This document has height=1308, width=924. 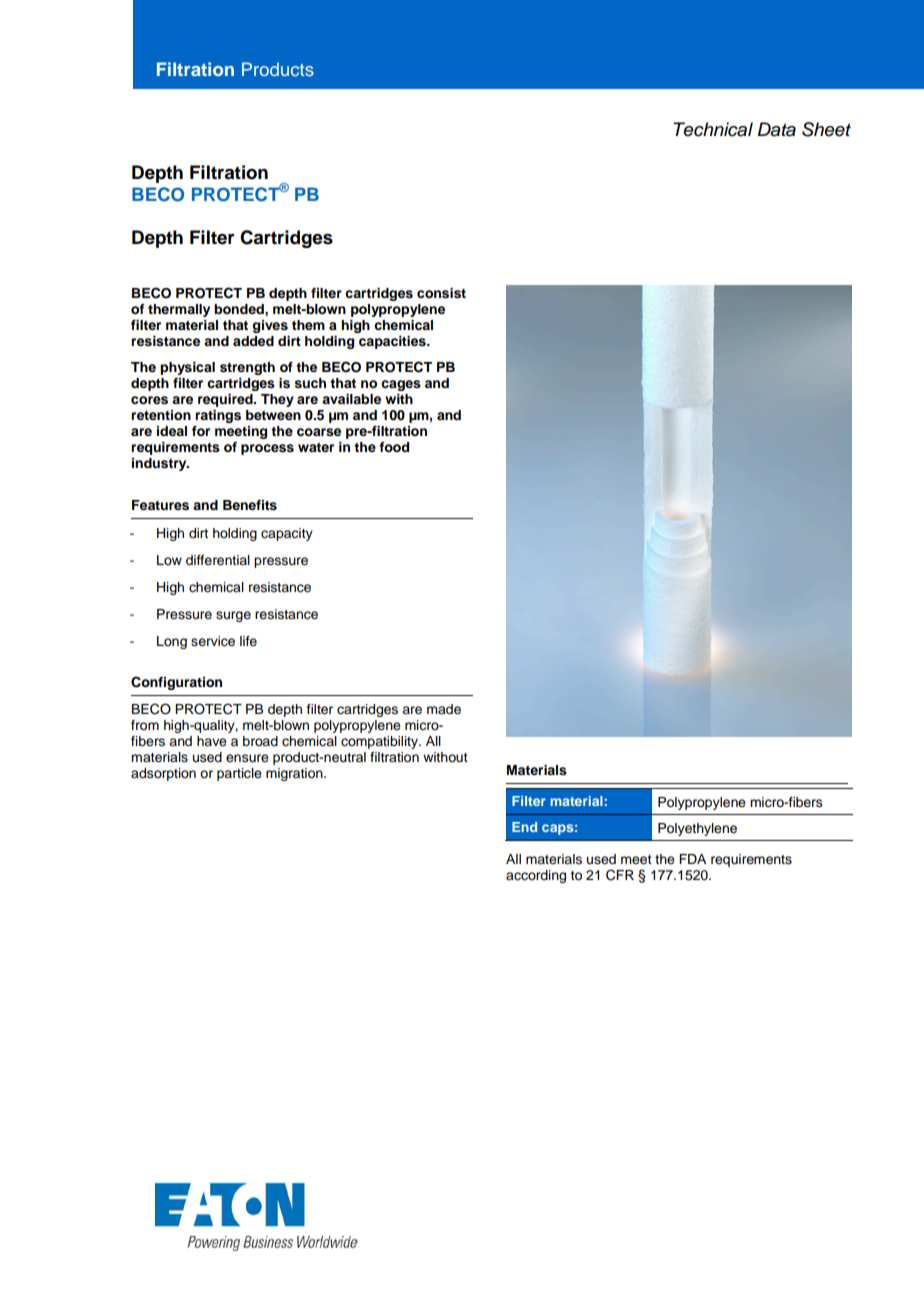 I want to click on cages, so click(x=401, y=385).
